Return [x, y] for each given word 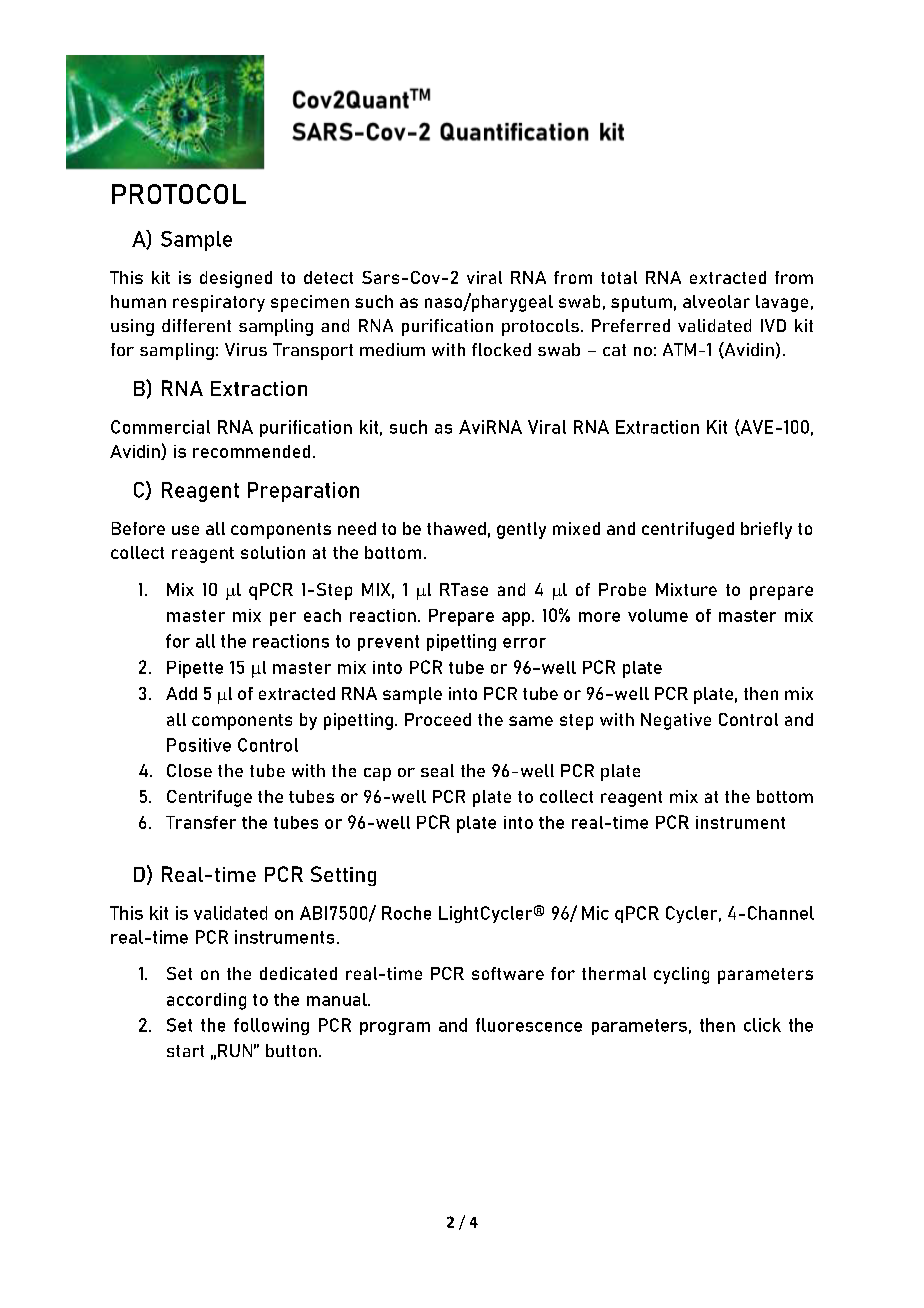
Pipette [195, 669]
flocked [501, 349]
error [524, 643]
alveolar [716, 301]
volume [658, 615]
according [206, 1001]
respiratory [219, 303]
